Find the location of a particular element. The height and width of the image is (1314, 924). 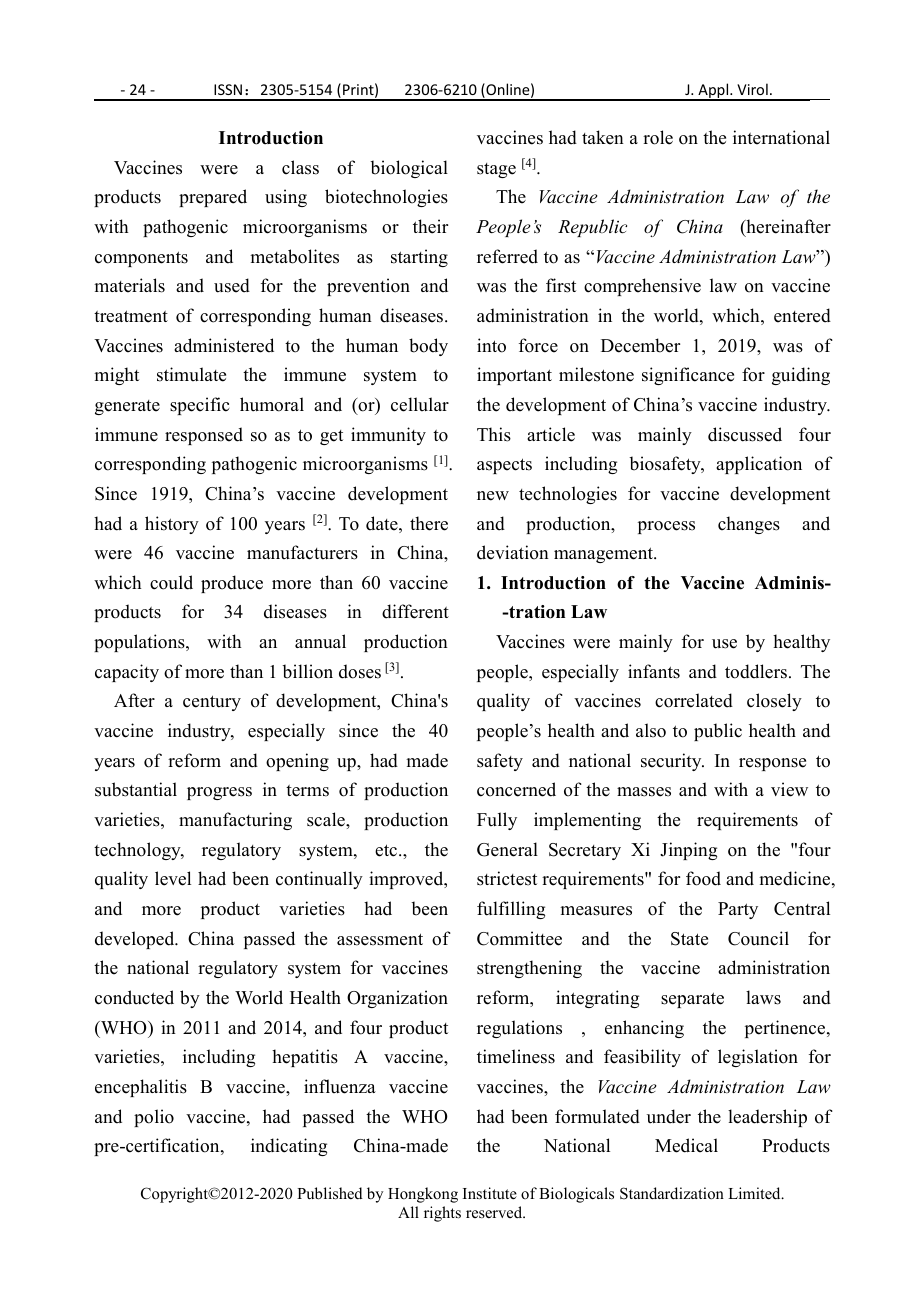

different is located at coordinates (415, 611).
